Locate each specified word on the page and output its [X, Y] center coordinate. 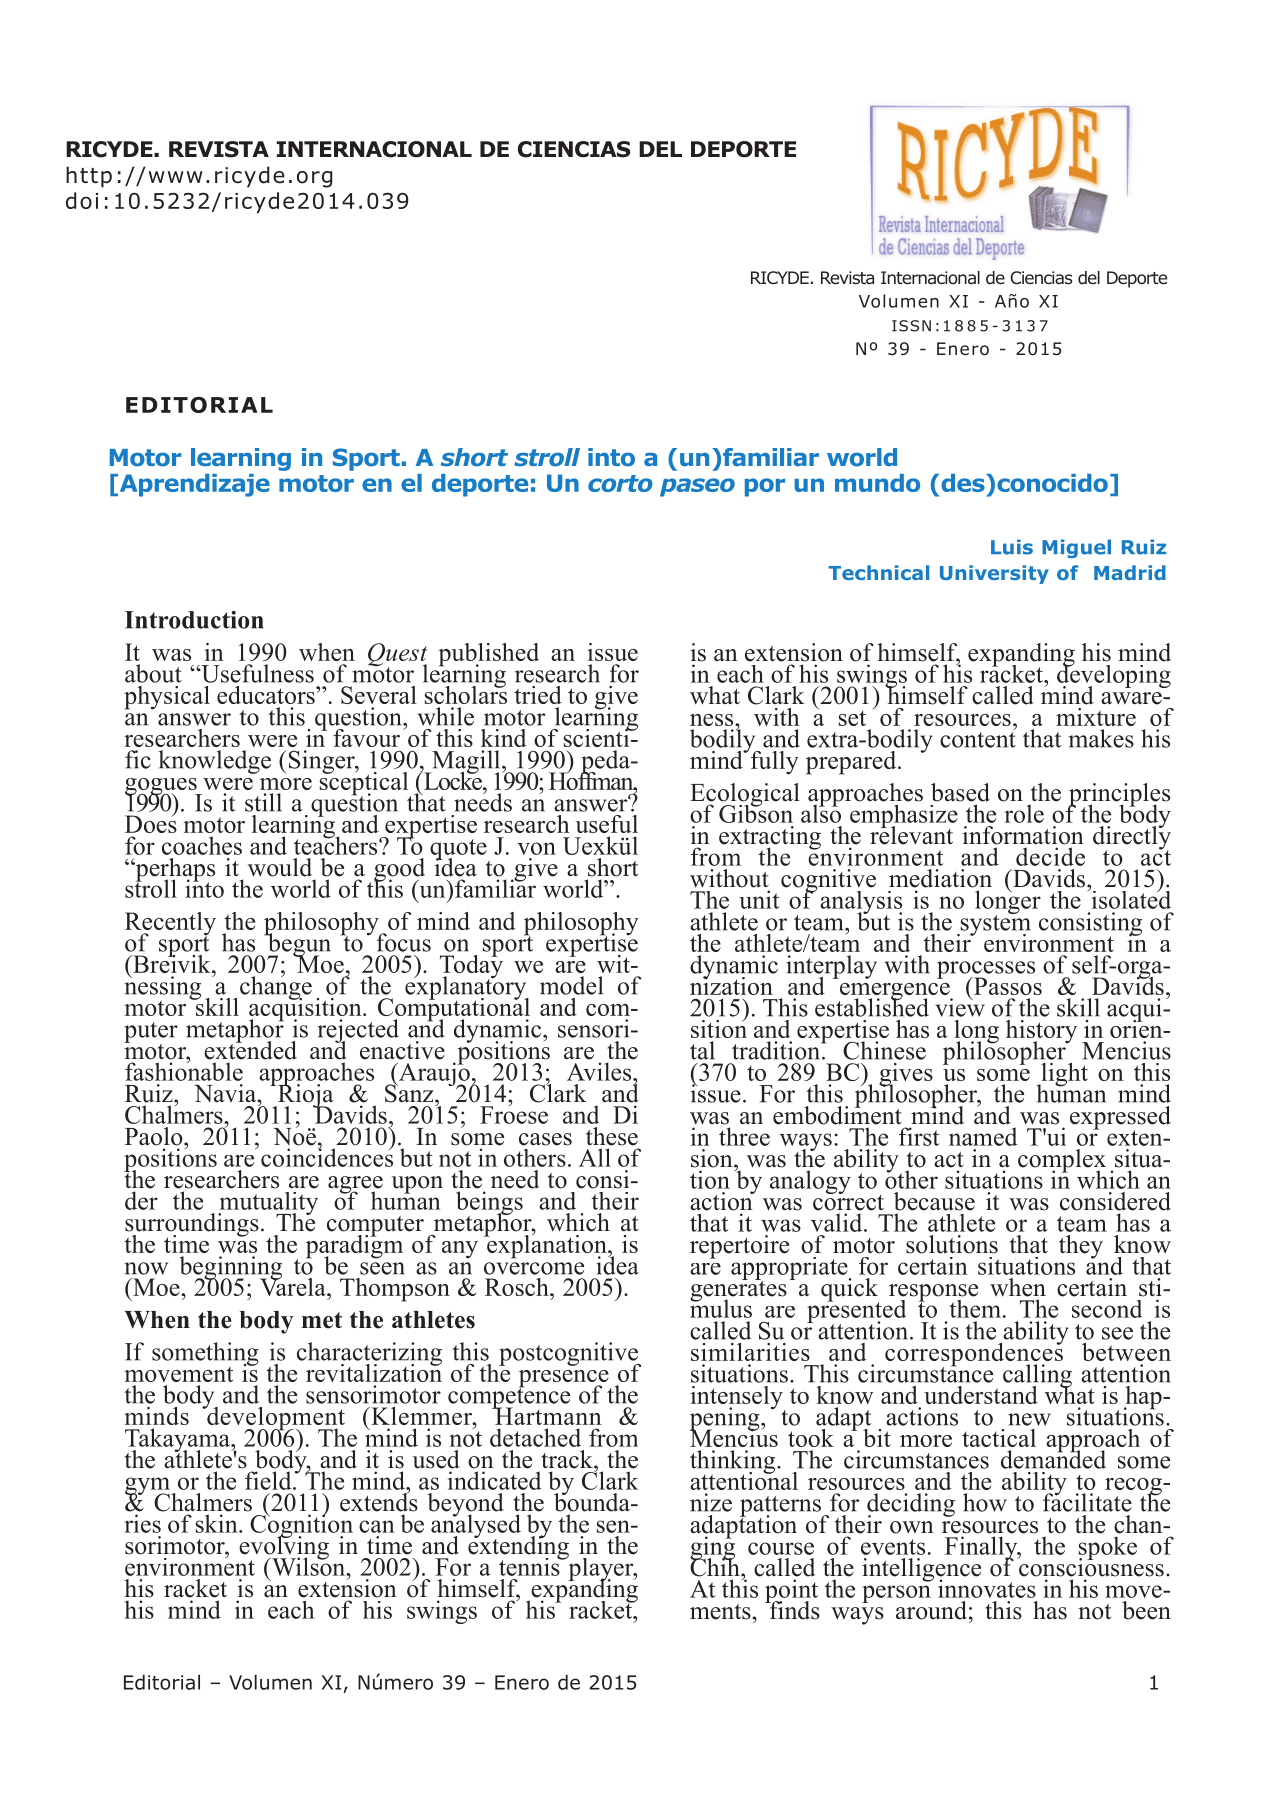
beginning [231, 1269]
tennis [530, 1565]
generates [738, 1291]
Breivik [172, 962]
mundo [877, 483]
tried [538, 695]
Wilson [309, 1565]
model [571, 985]
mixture [1096, 717]
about [153, 673]
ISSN [911, 326]
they [1081, 1247]
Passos [1007, 986]
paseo [697, 487]
